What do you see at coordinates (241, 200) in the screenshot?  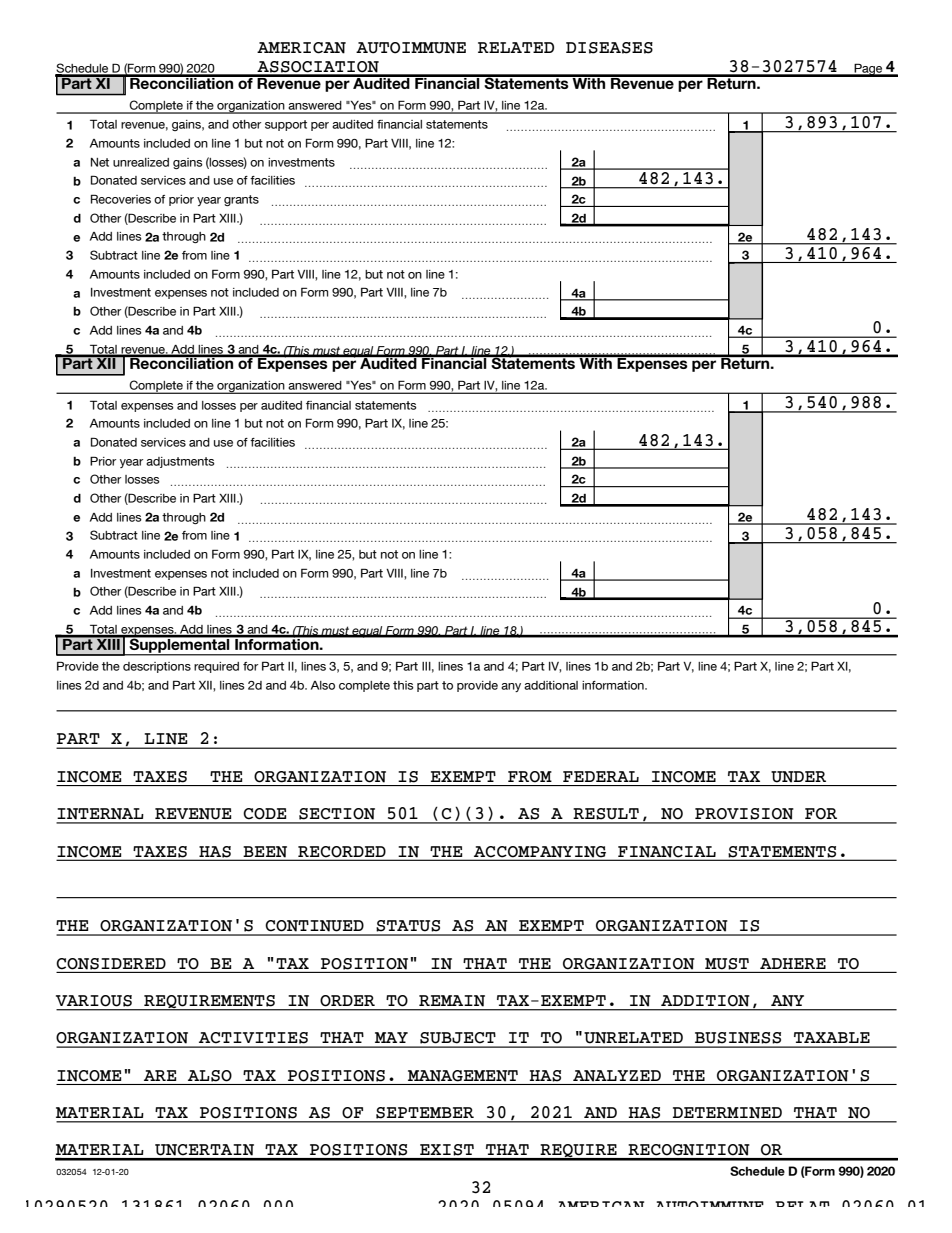 I see `grants` at bounding box center [241, 200].
